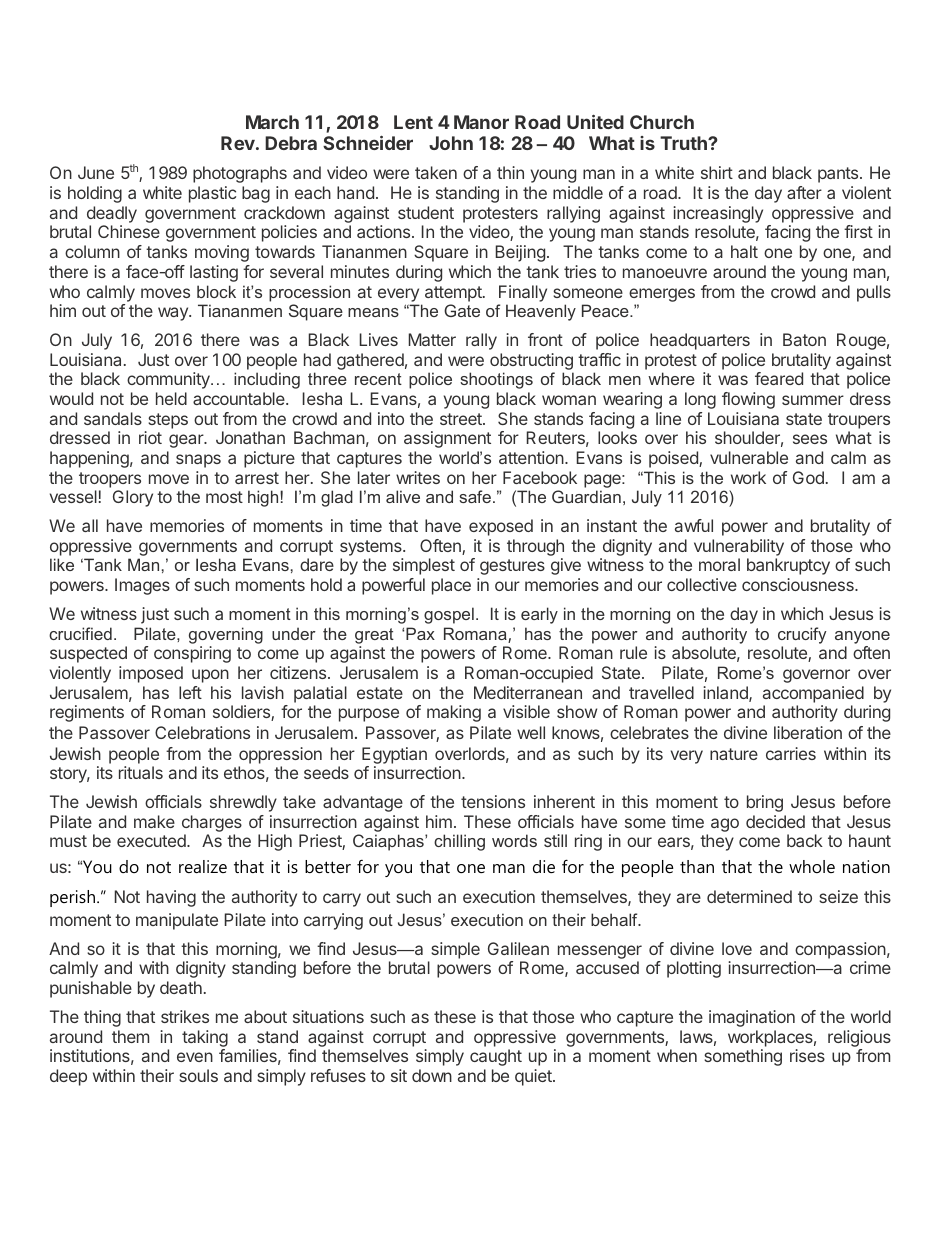 The height and width of the screenshot is (1233, 952). I want to click on Images, so click(142, 586).
